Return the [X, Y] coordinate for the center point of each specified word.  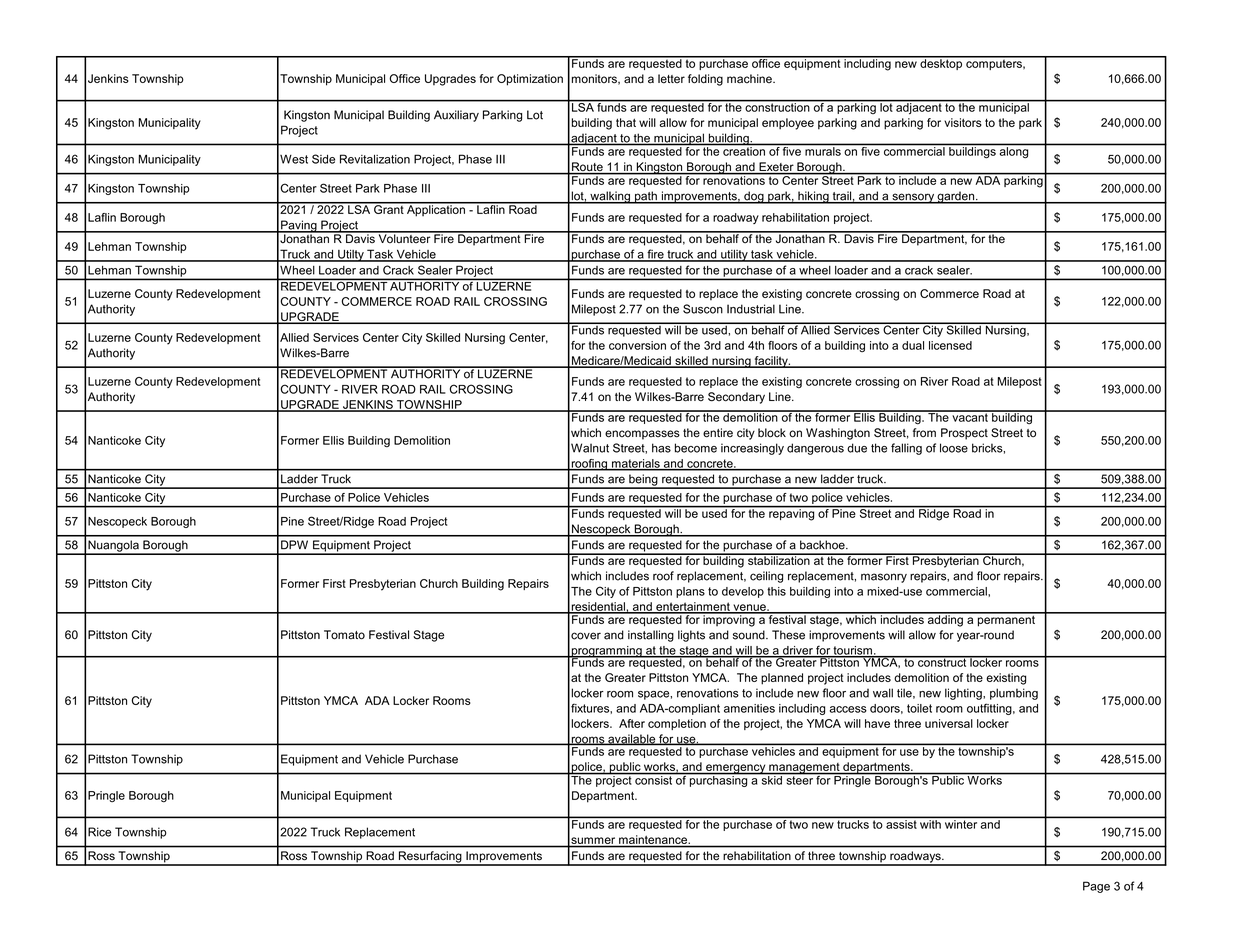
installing [651, 636]
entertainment [693, 607]
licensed [950, 345]
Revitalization [375, 159]
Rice [99, 832]
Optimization [530, 80]
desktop [941, 63]
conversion [637, 345]
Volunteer [404, 237]
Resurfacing [430, 858]
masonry [884, 578]
